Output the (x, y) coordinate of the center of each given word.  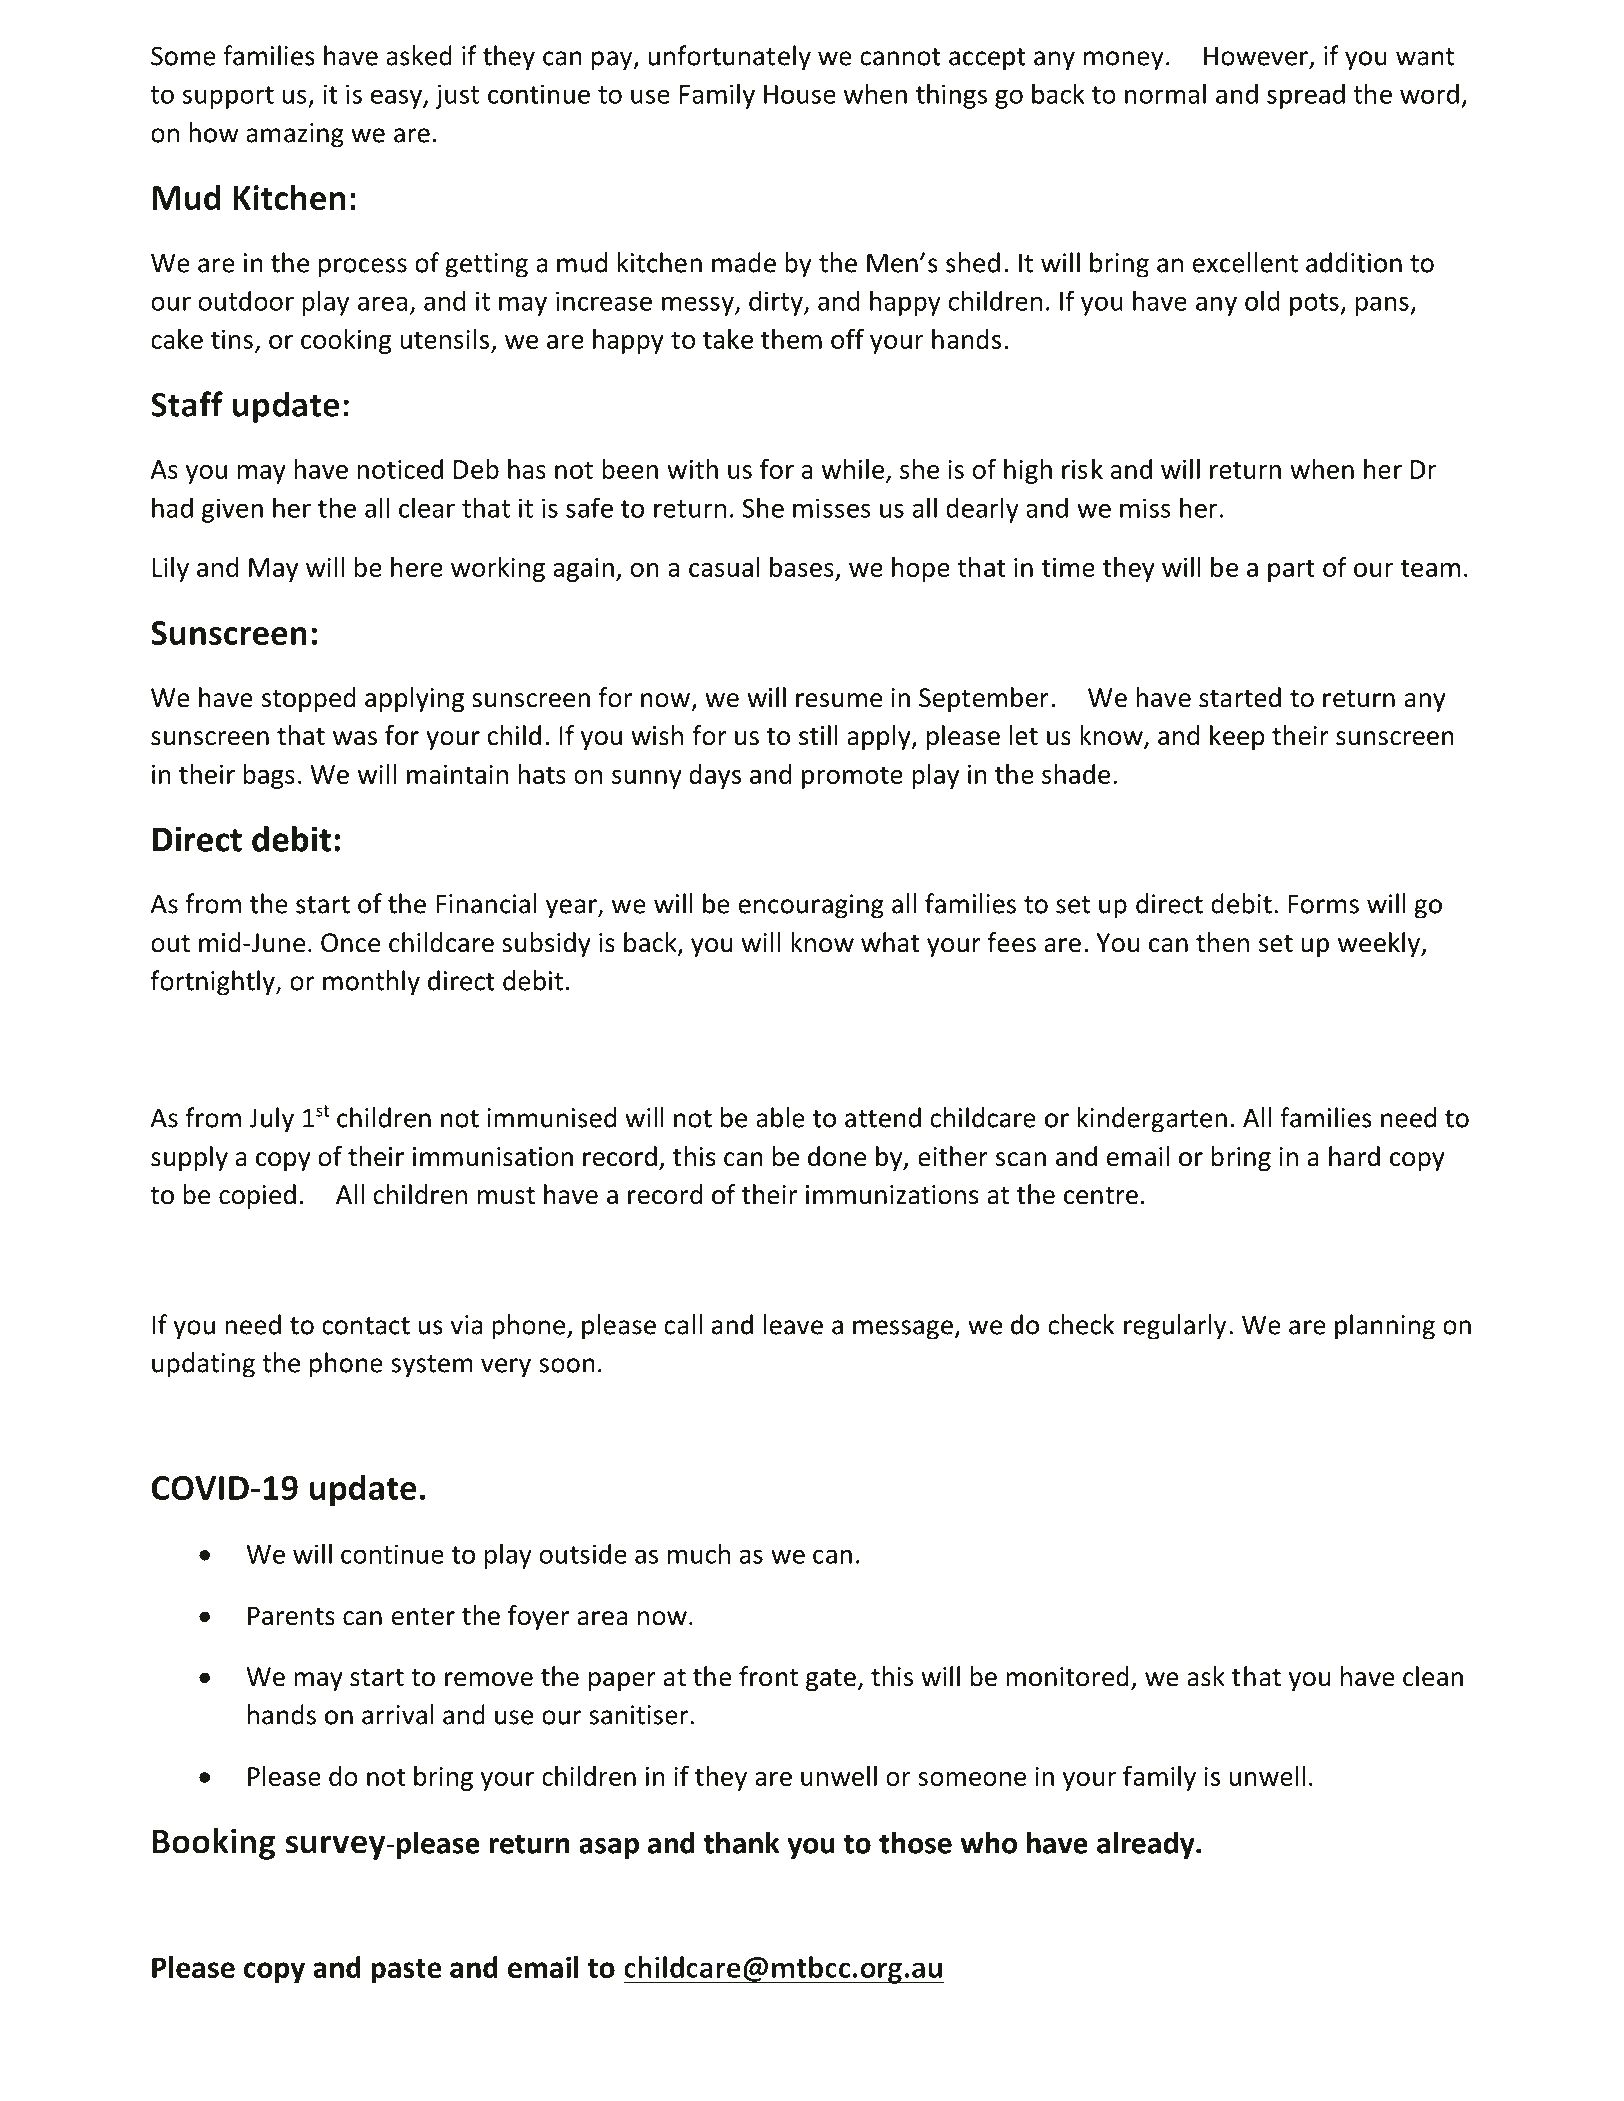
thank (742, 1842)
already (1147, 1845)
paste (406, 1971)
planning (1385, 1327)
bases (802, 567)
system (432, 1366)
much (699, 1553)
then (1222, 942)
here (417, 567)
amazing (295, 135)
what (890, 942)
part (1291, 570)
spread (1306, 96)
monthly (371, 983)
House (800, 94)
